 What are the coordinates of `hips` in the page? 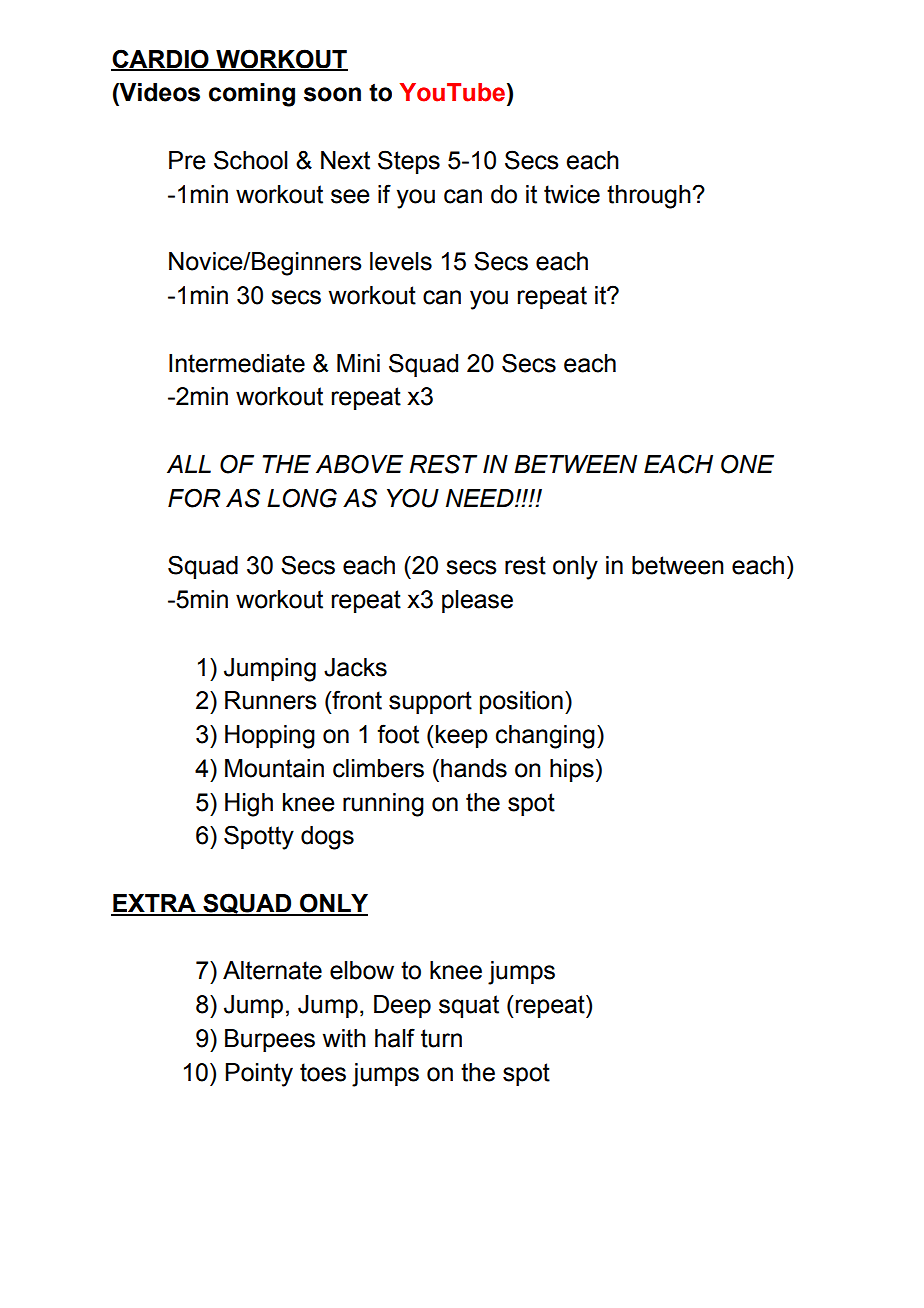 It's located at (572, 770).
